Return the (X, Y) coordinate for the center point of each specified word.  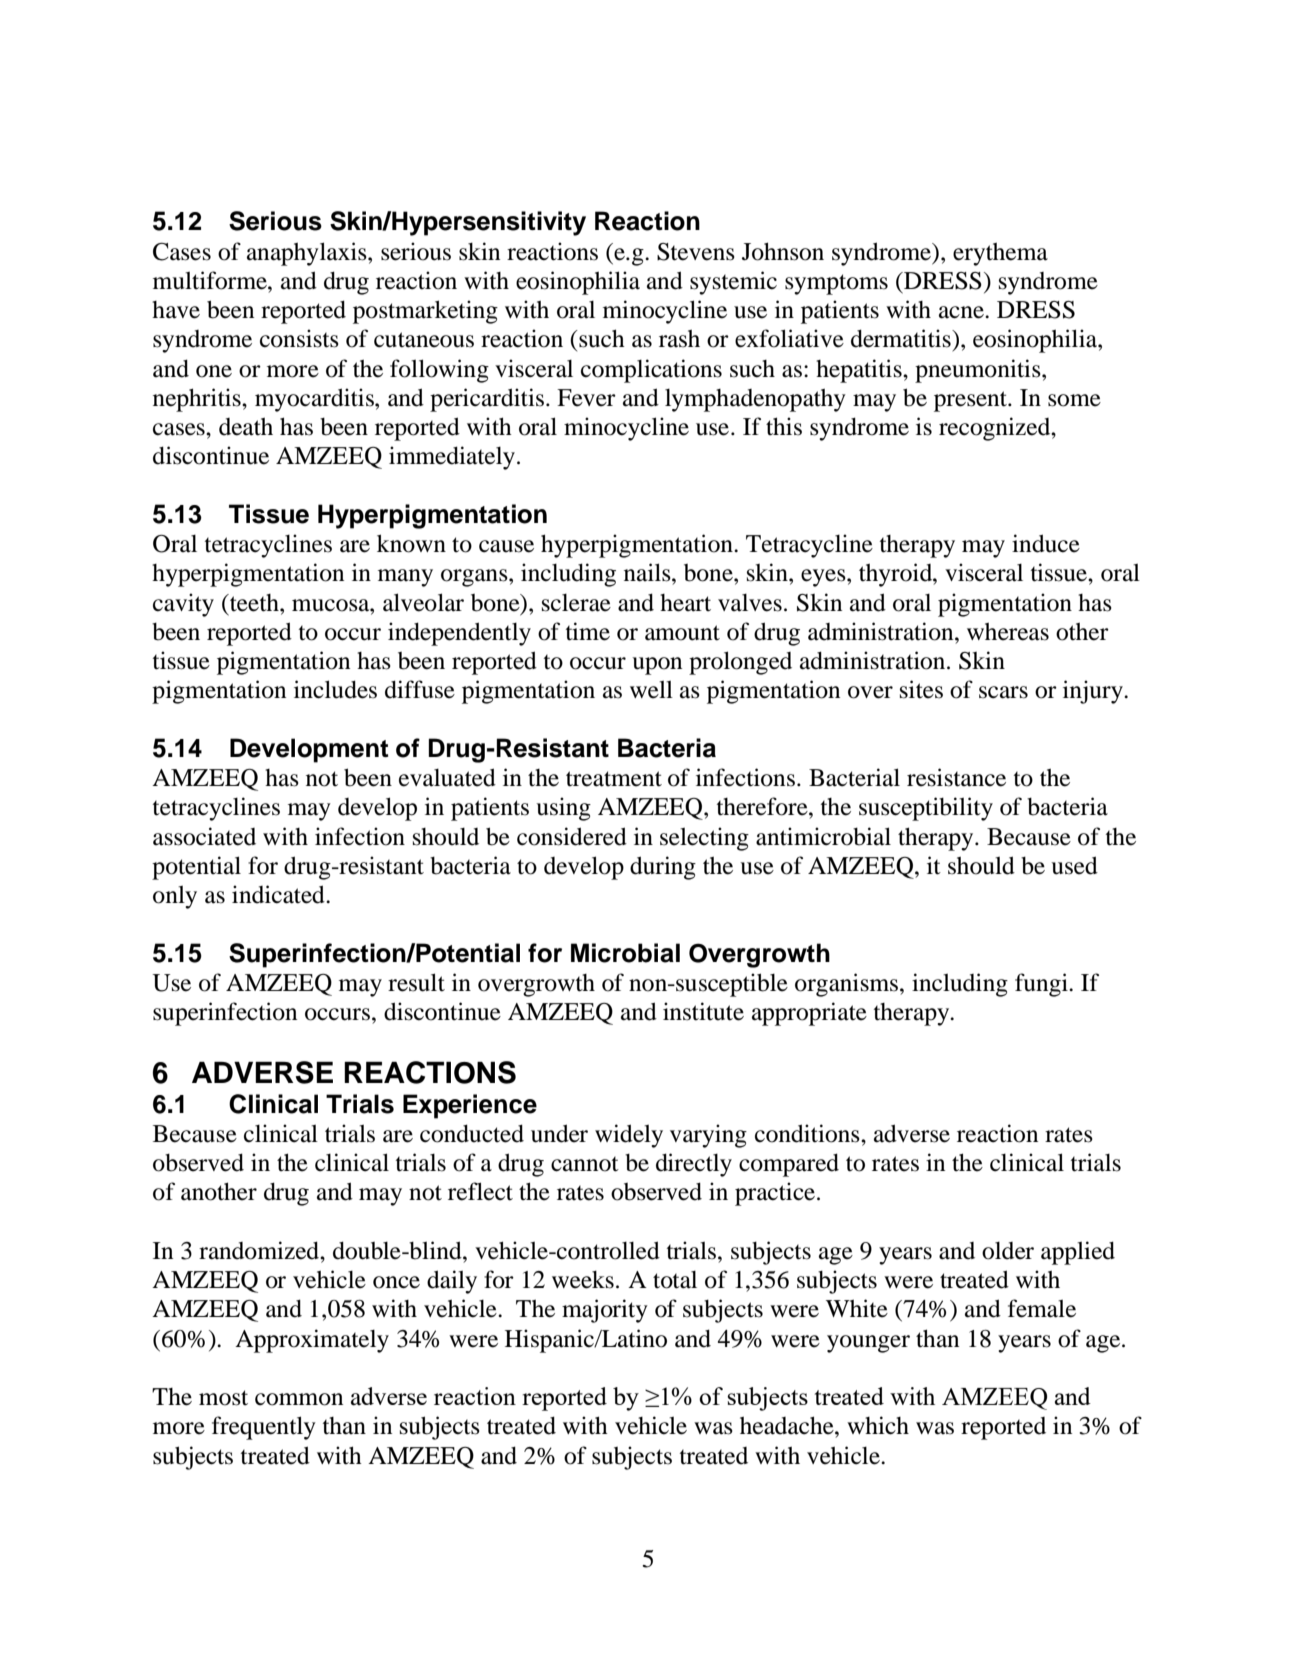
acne (962, 312)
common (299, 1399)
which (878, 1425)
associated (204, 836)
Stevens (696, 252)
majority (605, 1311)
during (663, 868)
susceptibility (926, 809)
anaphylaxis (308, 254)
